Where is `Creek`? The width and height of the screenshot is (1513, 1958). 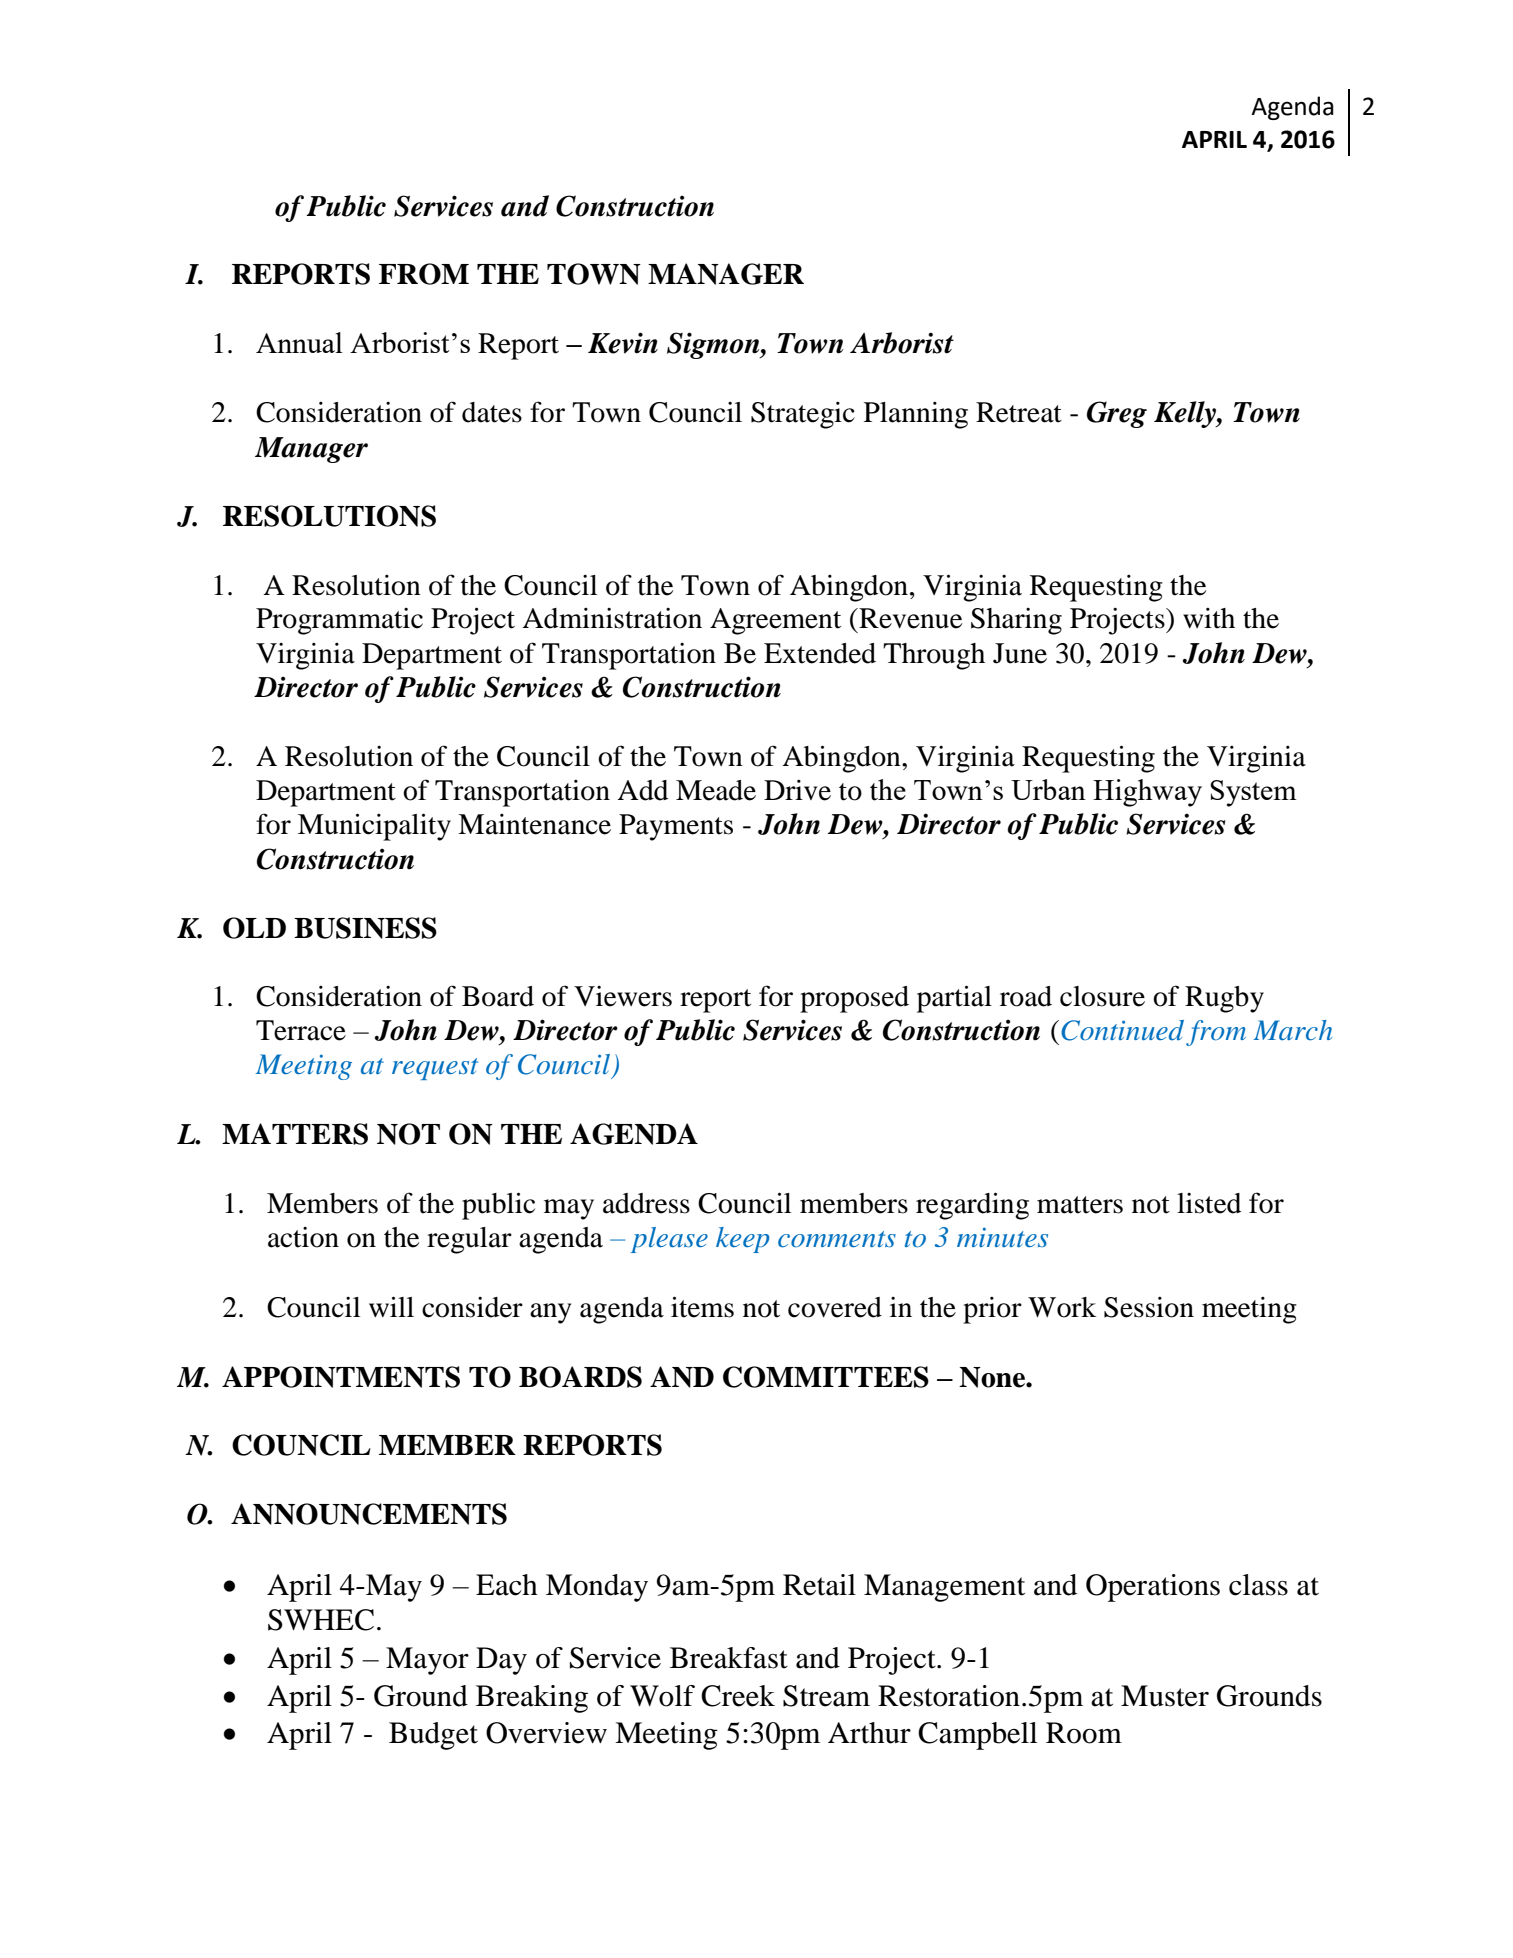
Creek is located at coordinates (738, 1696).
